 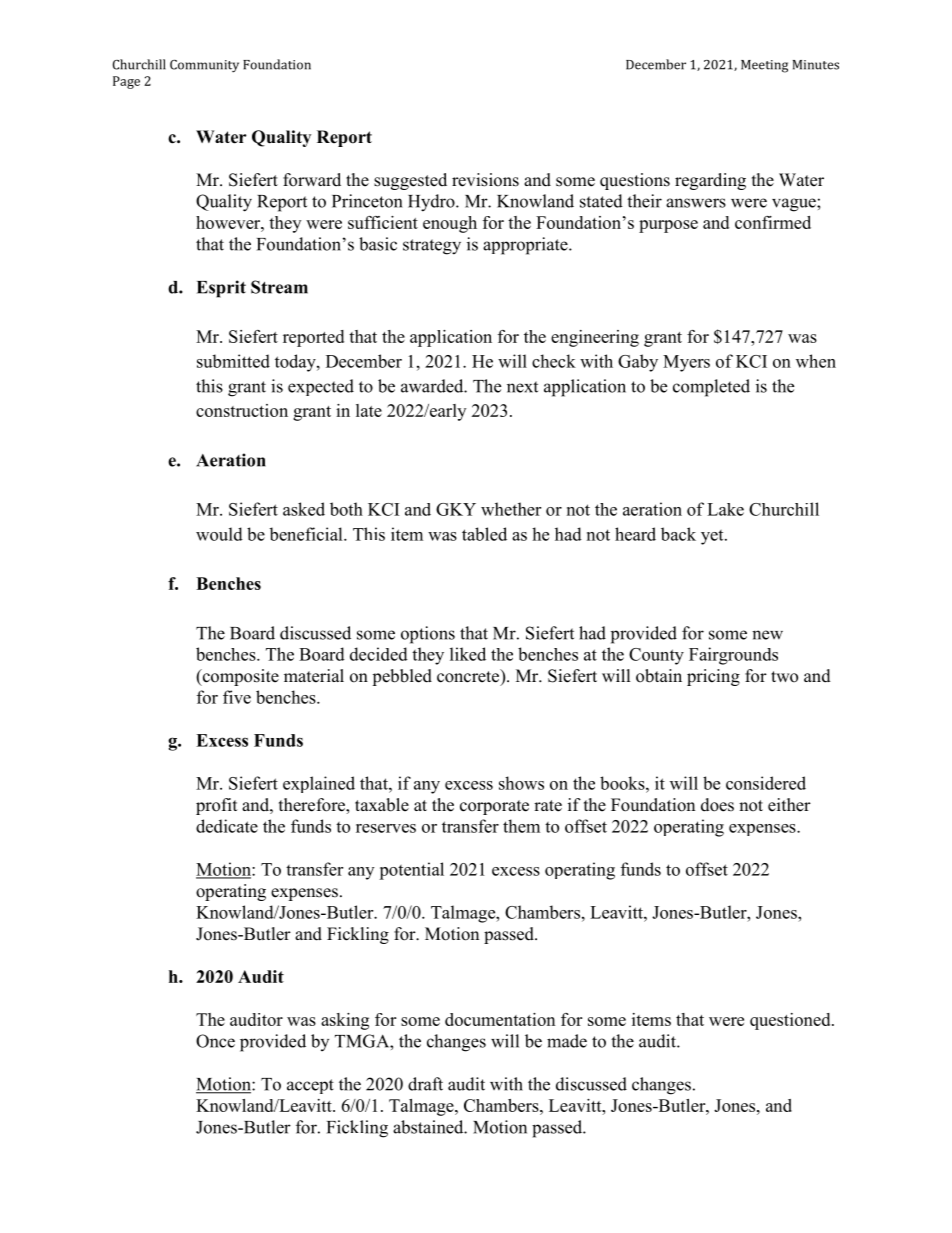 I want to click on liked, so click(x=468, y=654).
